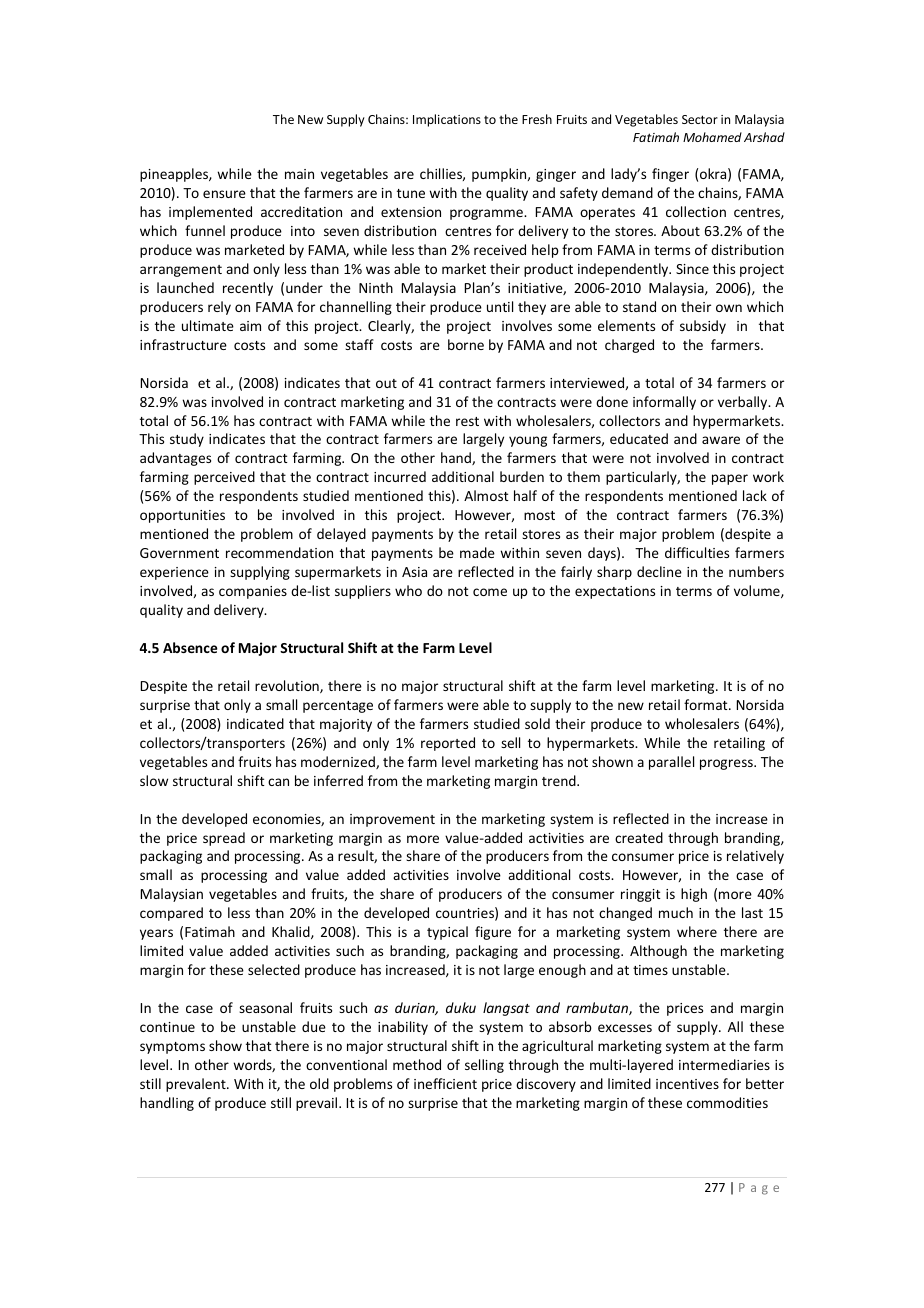  I want to click on Mohamed, so click(712, 137).
